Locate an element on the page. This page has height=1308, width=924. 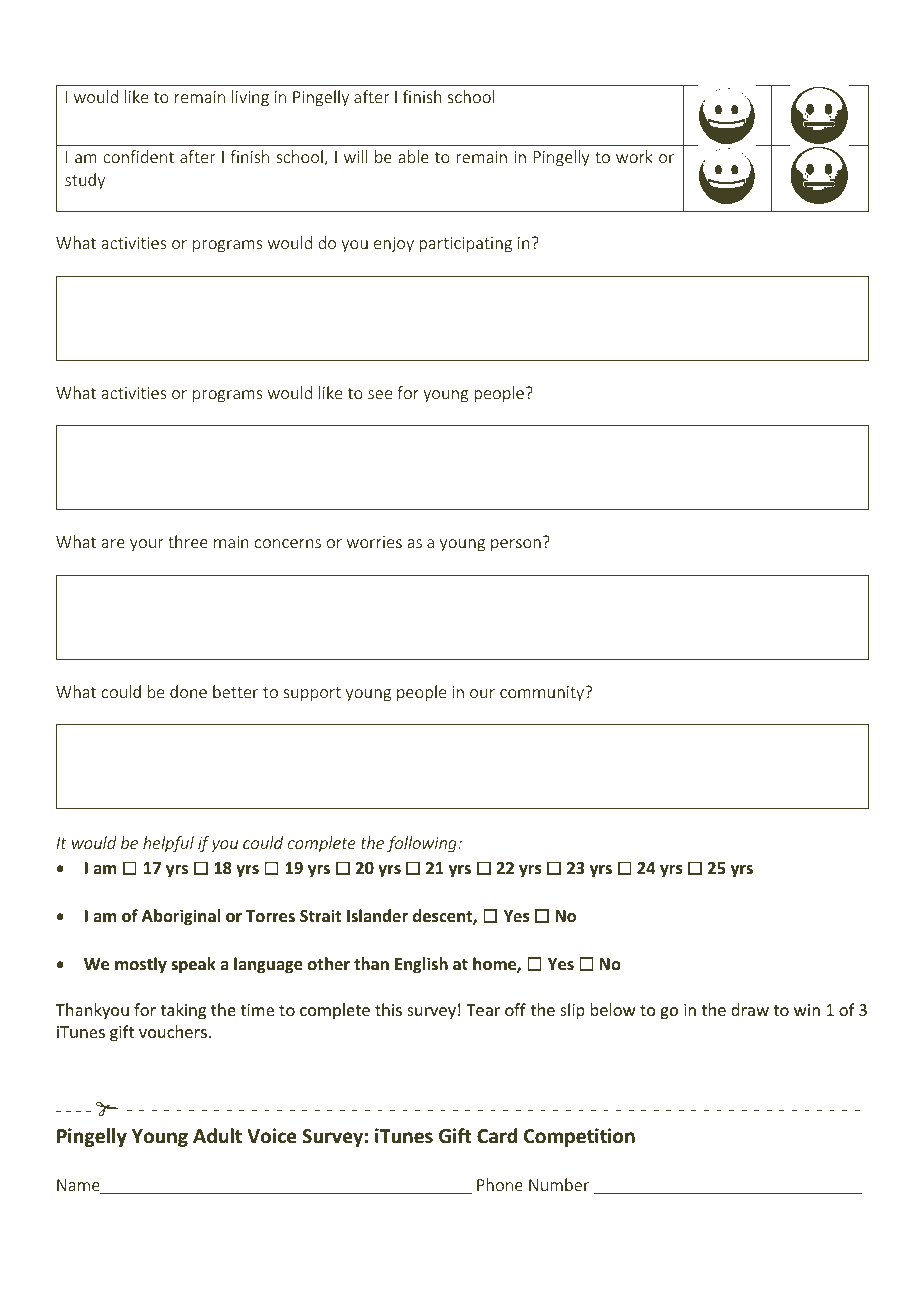
work is located at coordinates (634, 156).
